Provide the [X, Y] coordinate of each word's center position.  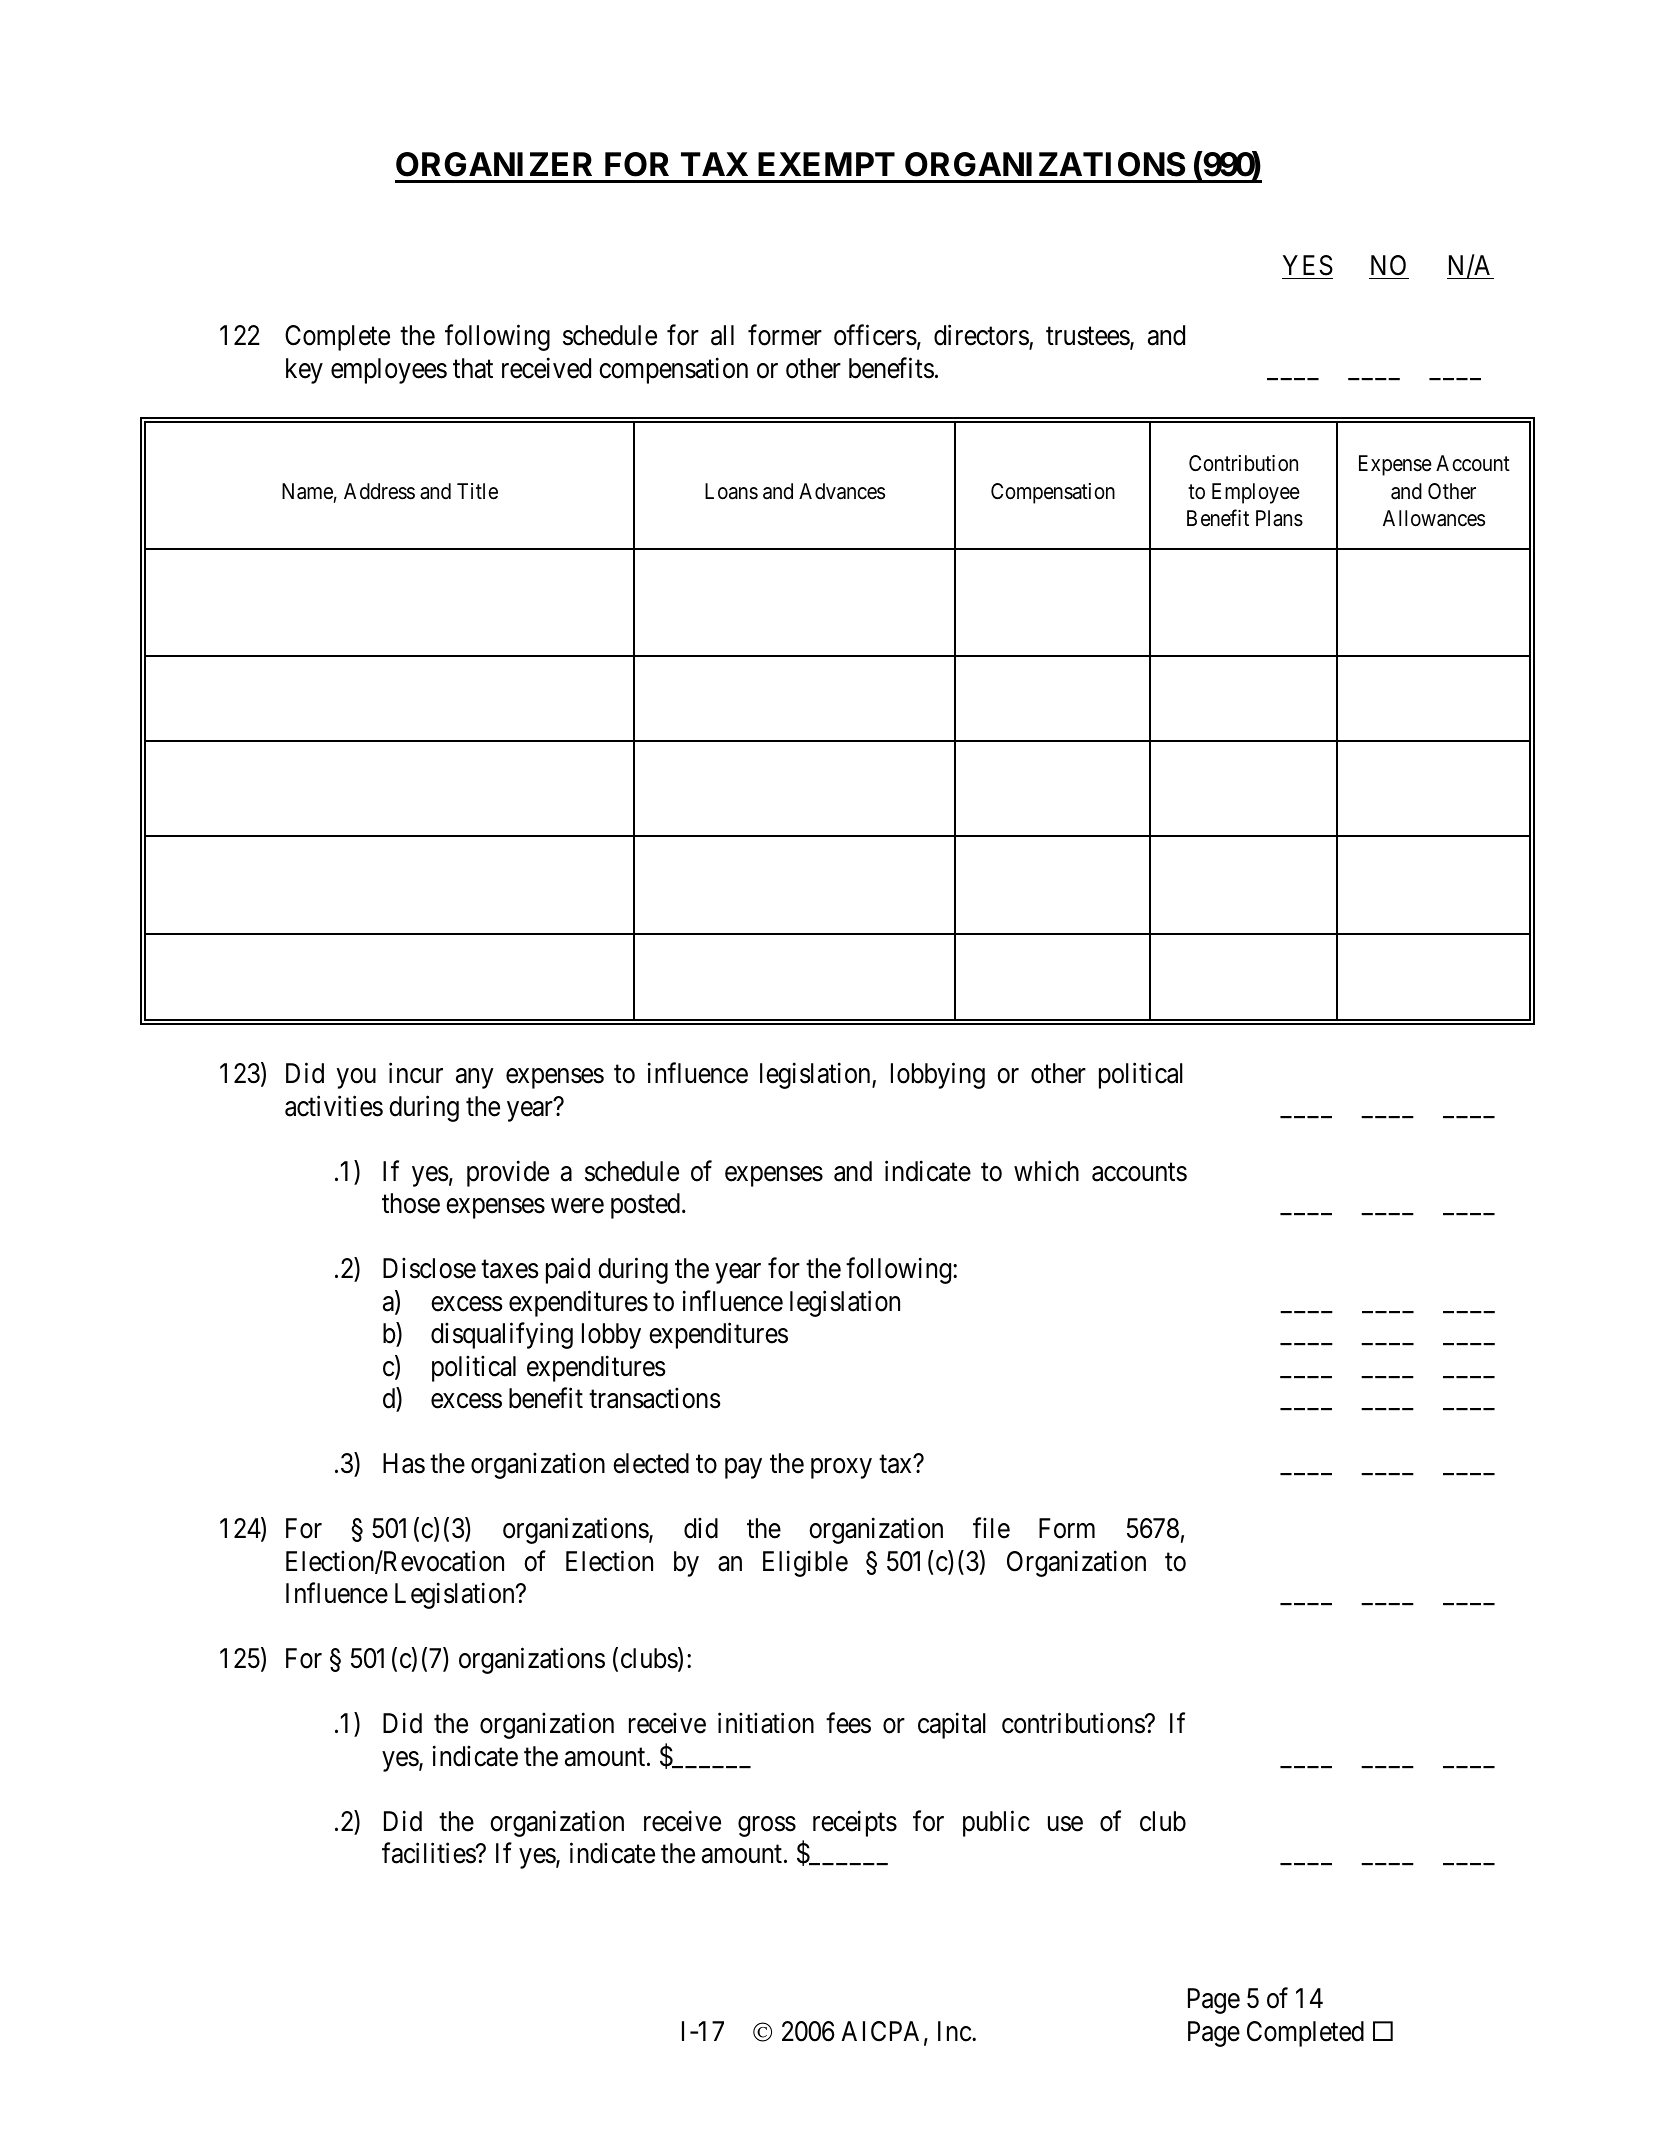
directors [982, 336]
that [473, 368]
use [1065, 1824]
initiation [766, 1723]
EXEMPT [826, 164]
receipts [855, 1823]
